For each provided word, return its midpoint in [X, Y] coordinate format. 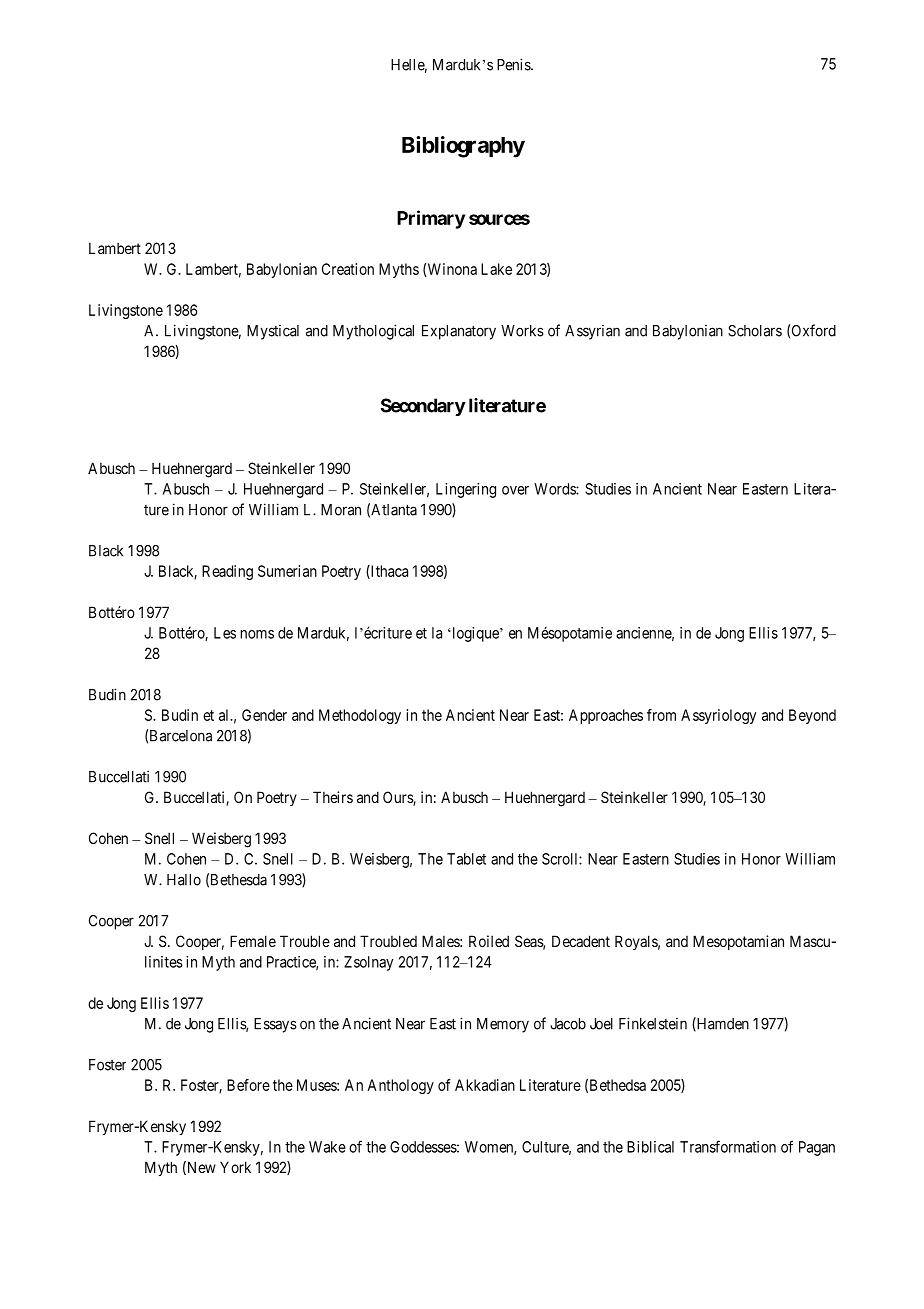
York [235, 1167]
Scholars [755, 331]
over [515, 490]
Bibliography [463, 147]
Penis [514, 64]
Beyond [812, 716]
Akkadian [485, 1085]
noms [257, 634]
